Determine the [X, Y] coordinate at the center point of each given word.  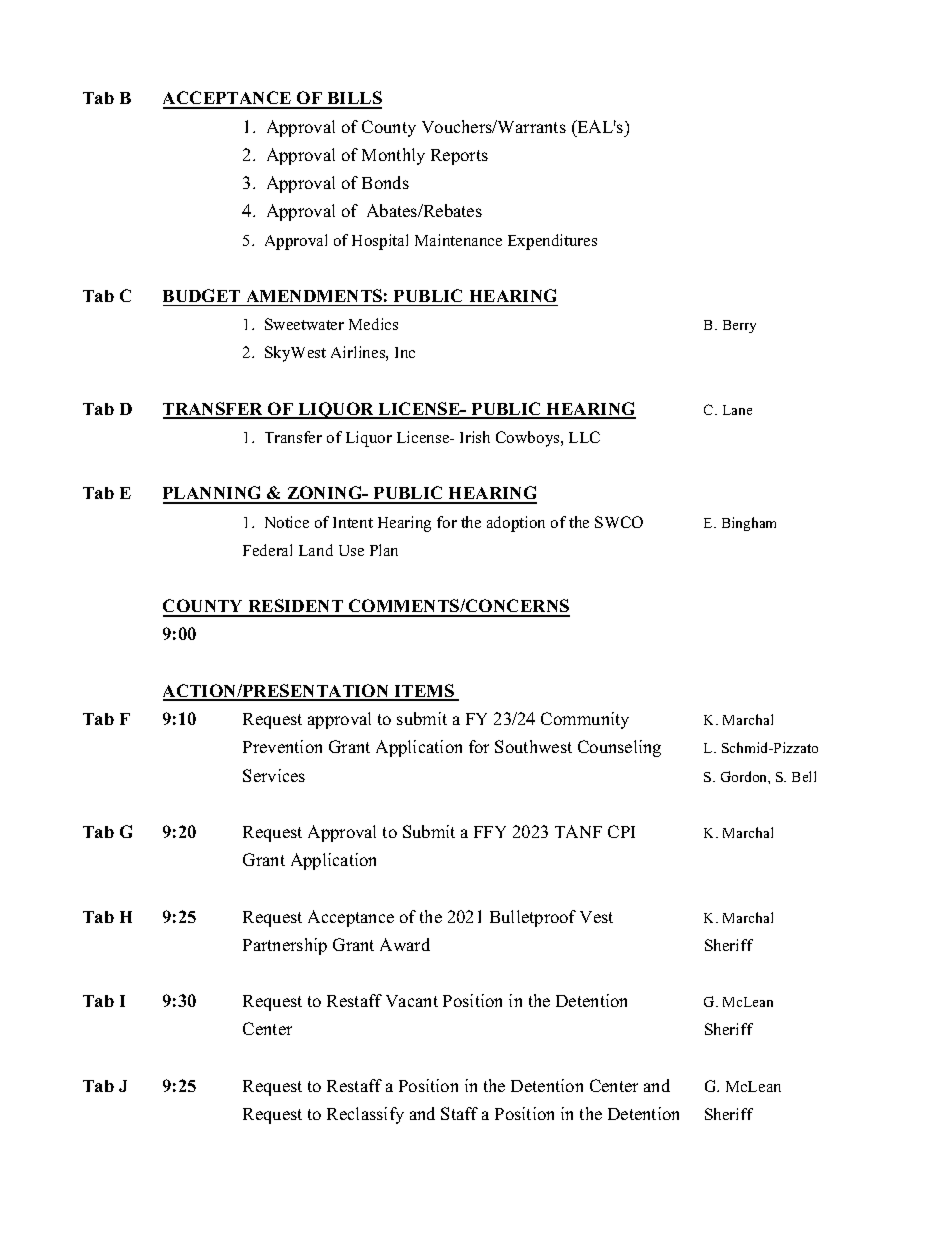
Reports [459, 157]
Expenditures [552, 242]
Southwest [533, 746]
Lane [737, 410]
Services [274, 775]
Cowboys [529, 439]
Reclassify [365, 1115]
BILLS [353, 99]
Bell [804, 776]
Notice [287, 522]
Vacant [412, 1001]
